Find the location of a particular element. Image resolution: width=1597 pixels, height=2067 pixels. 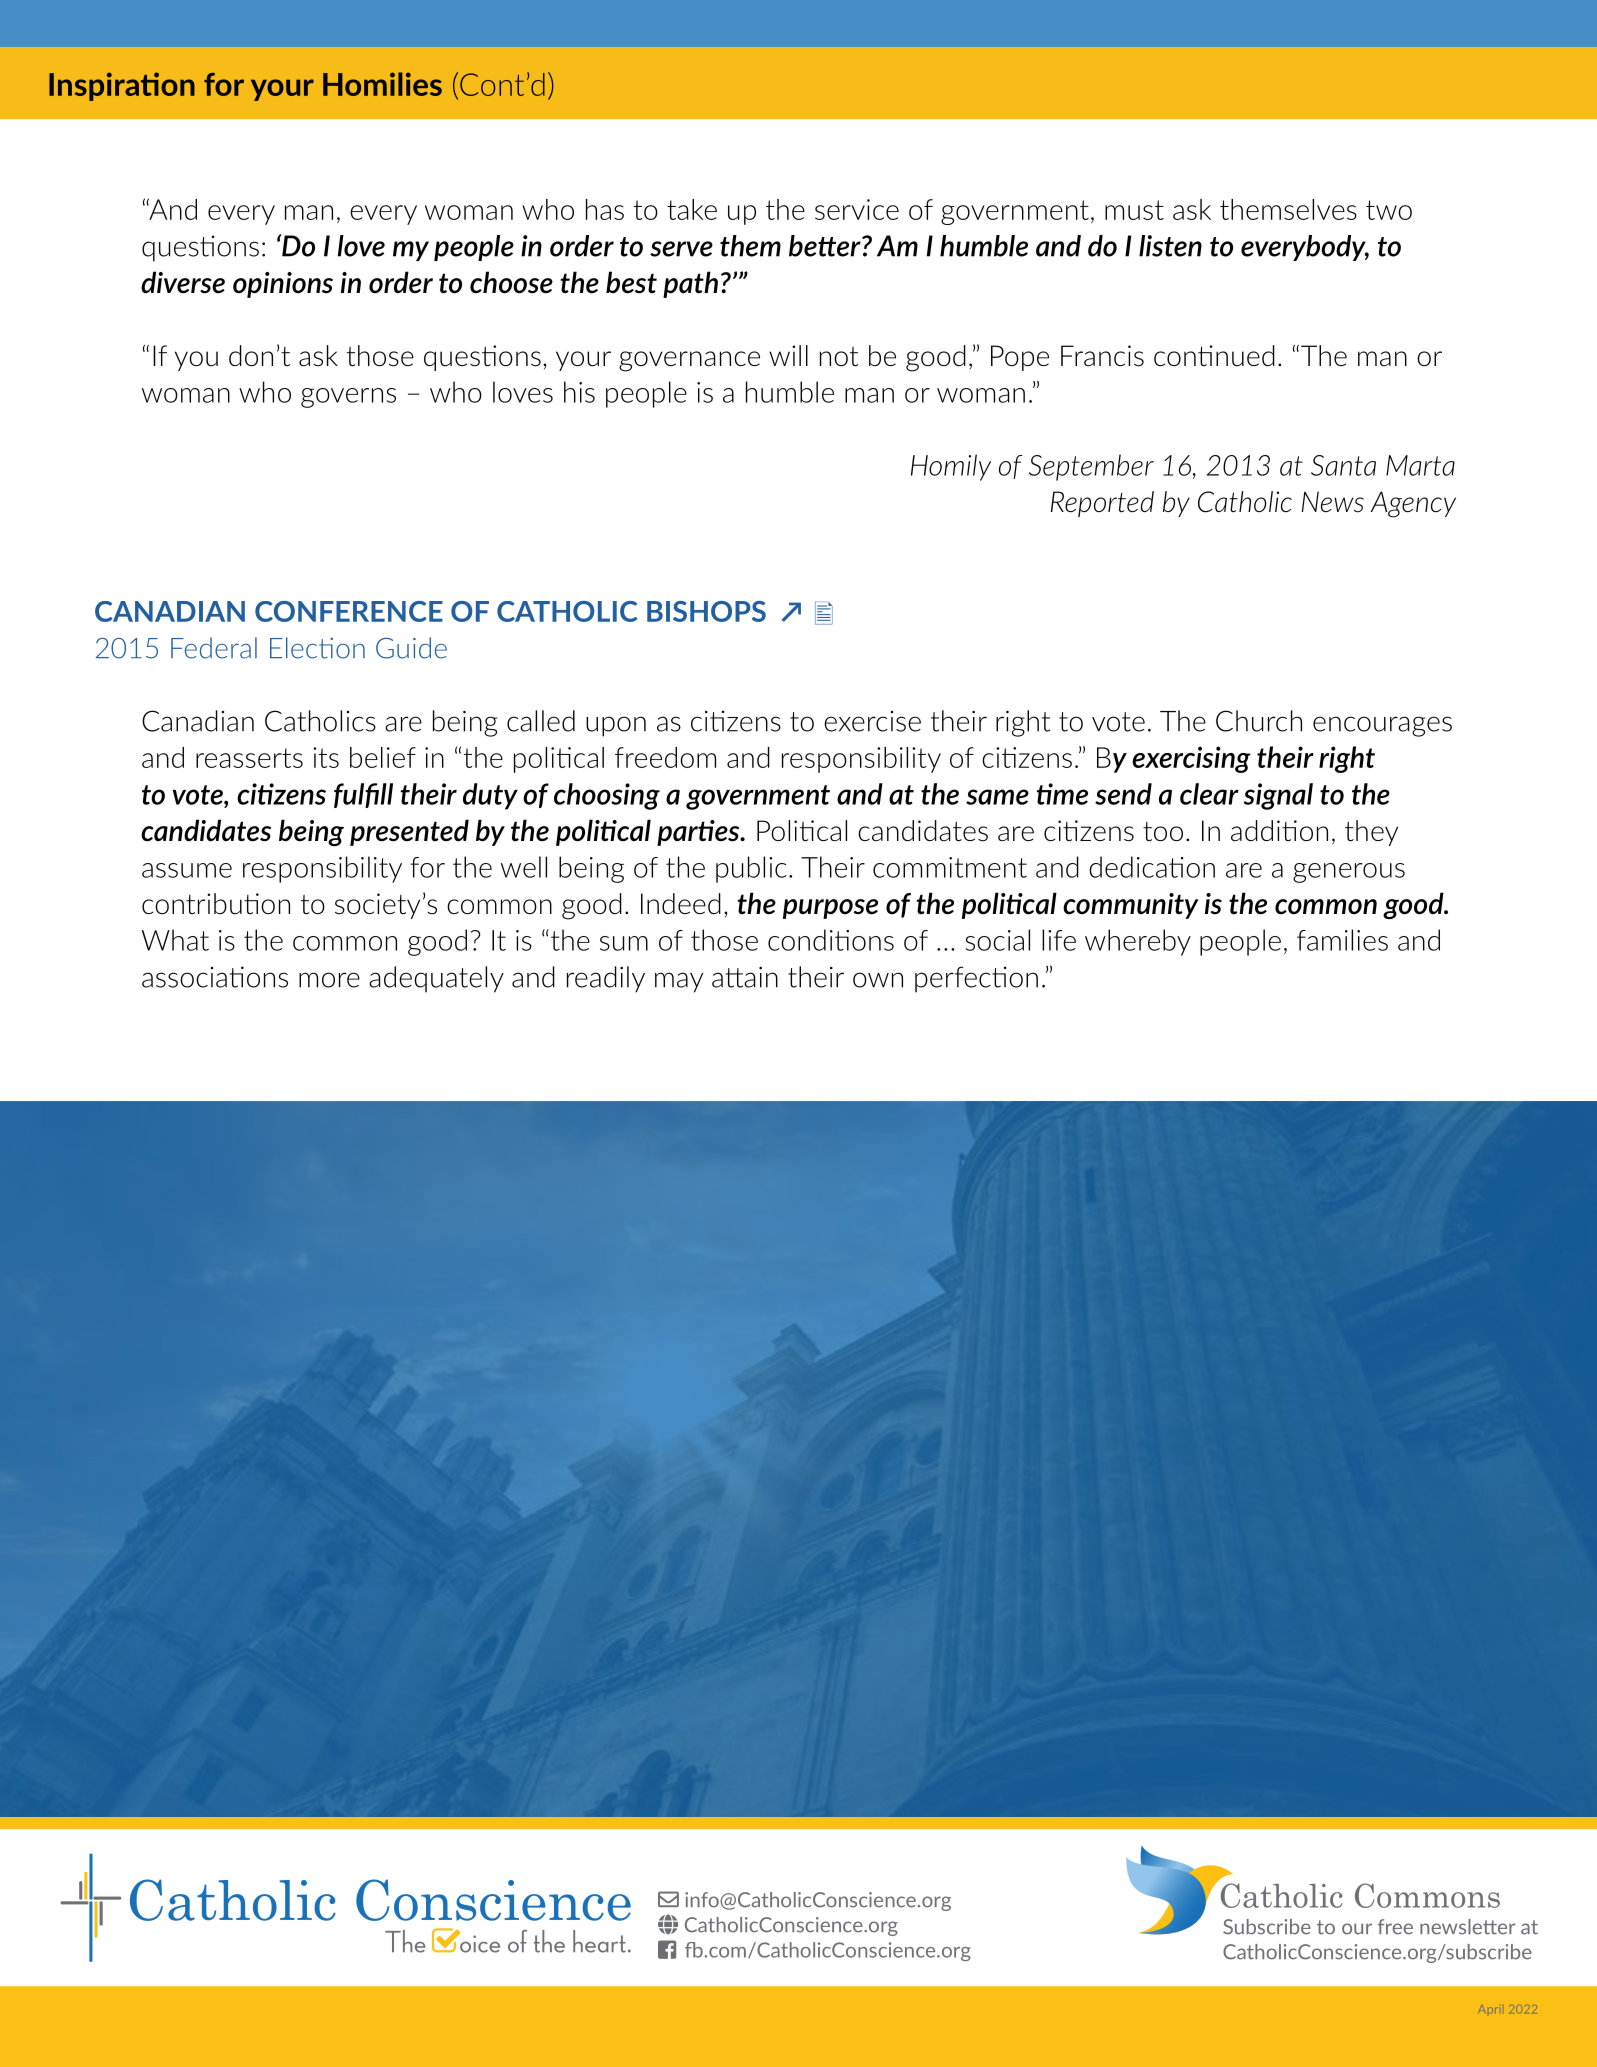

Inspiration is located at coordinates (122, 86).
